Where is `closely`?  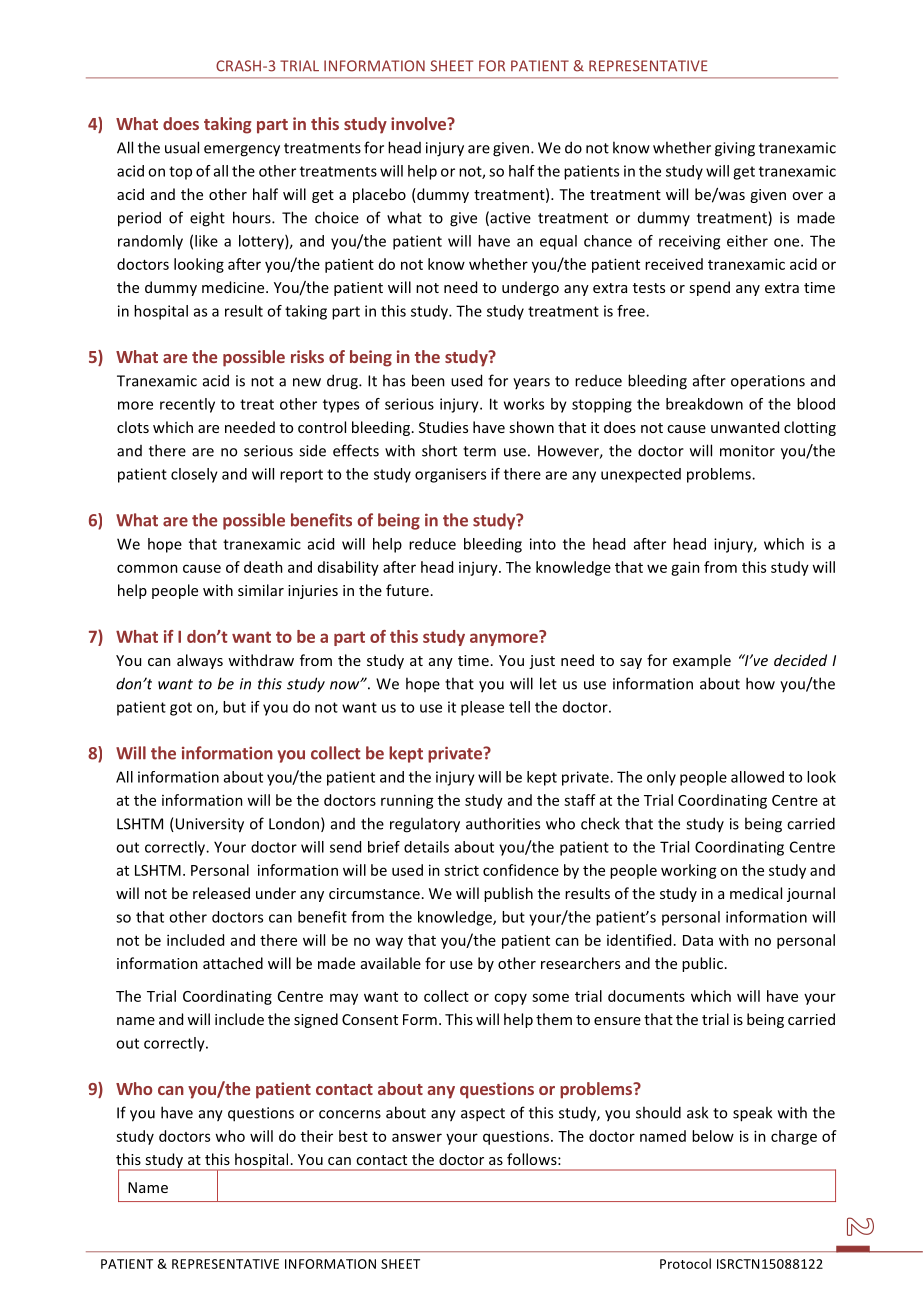 closely is located at coordinates (194, 475).
